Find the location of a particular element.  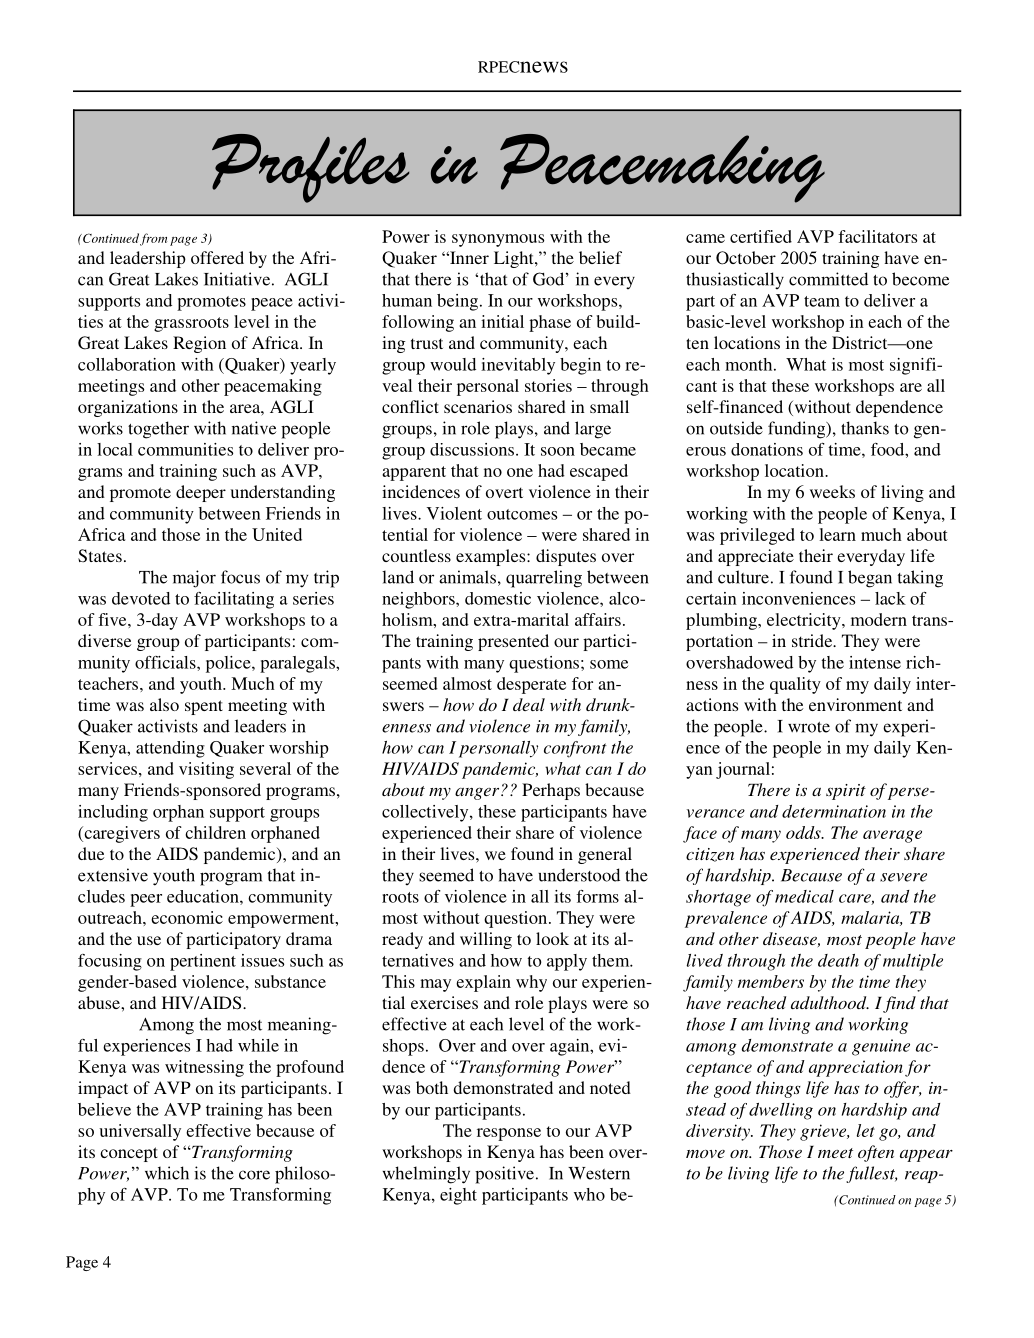

together is located at coordinates (158, 430).
